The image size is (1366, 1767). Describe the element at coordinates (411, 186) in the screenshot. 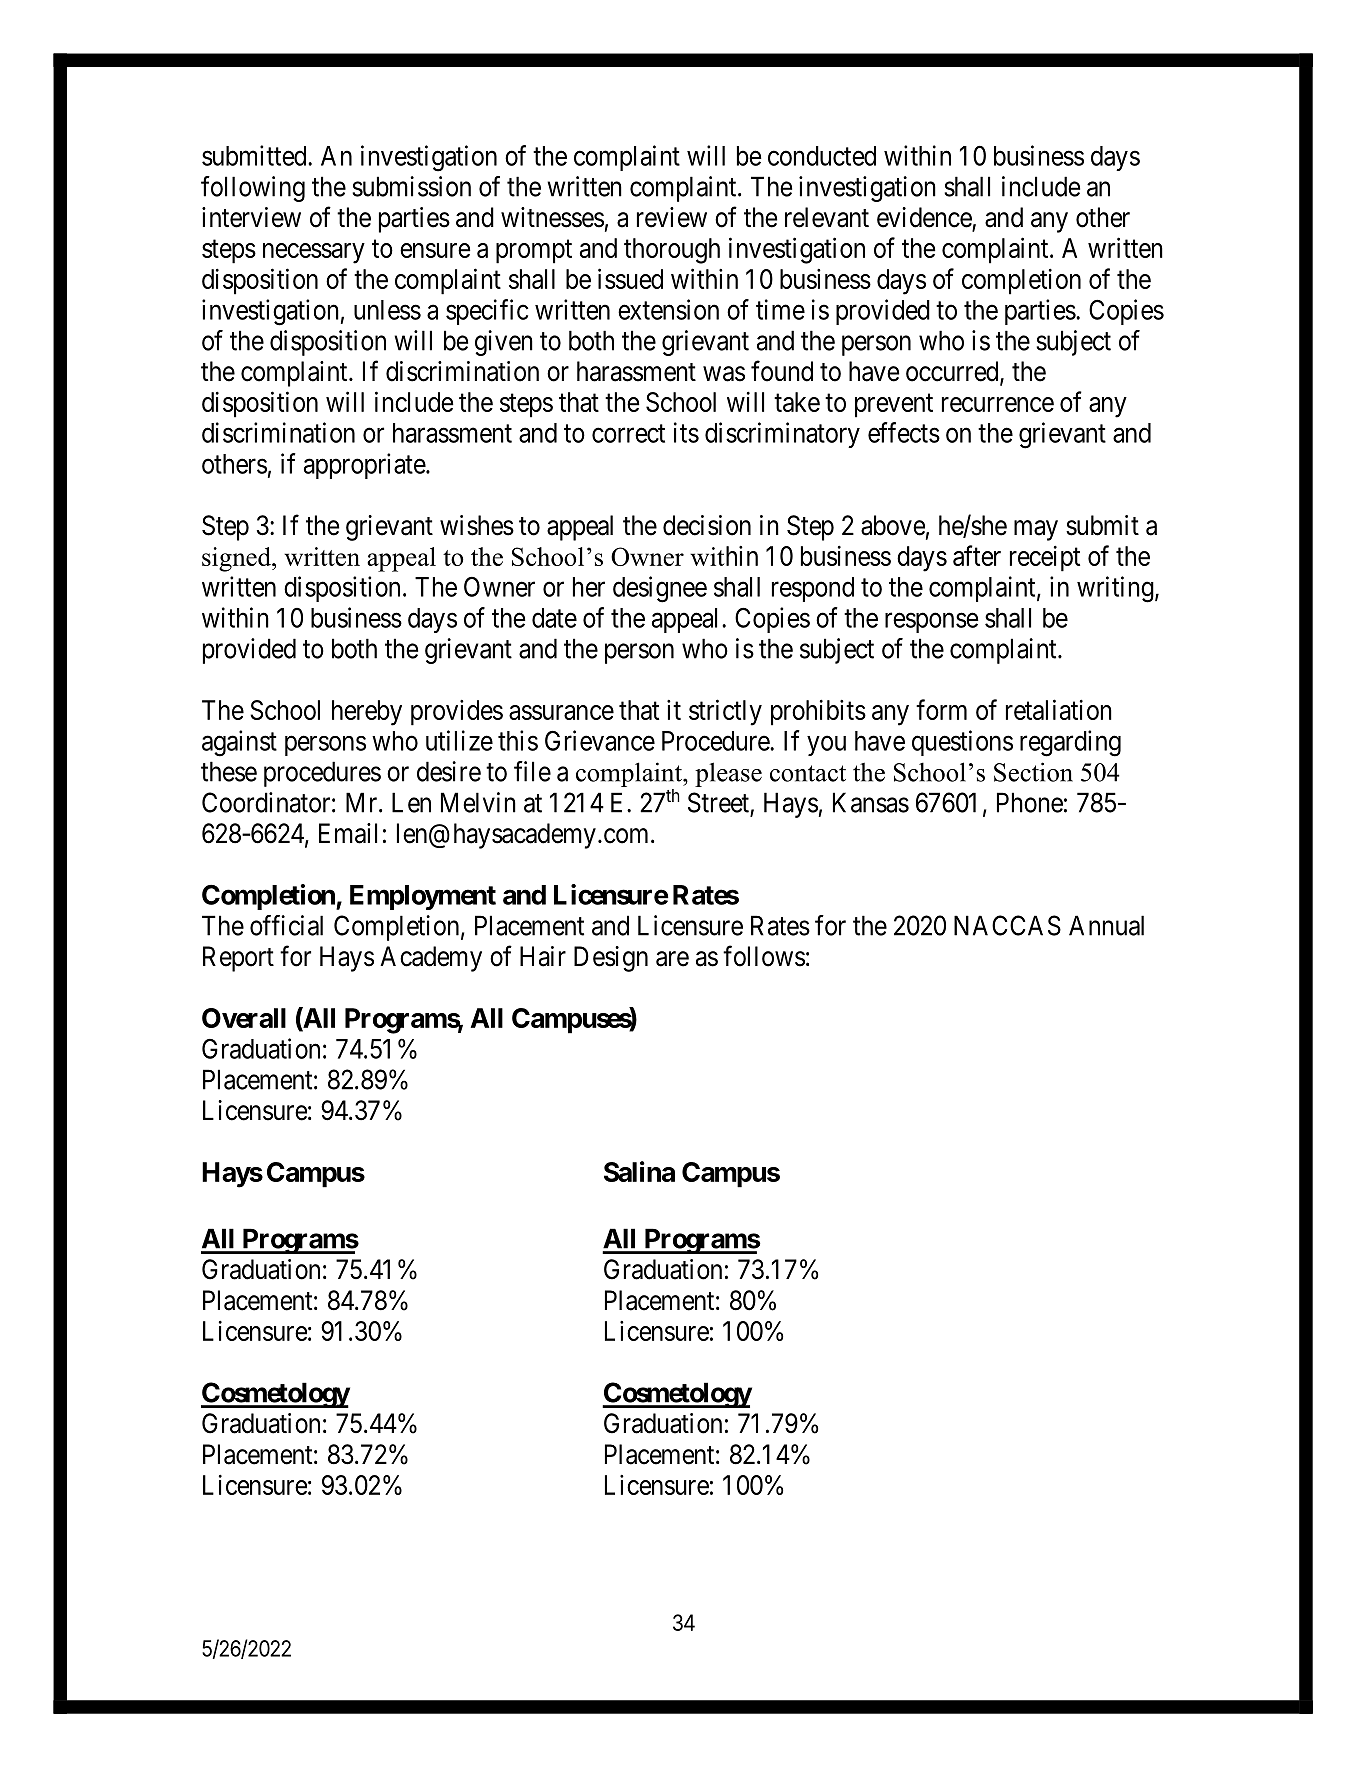

I see `submission` at that location.
